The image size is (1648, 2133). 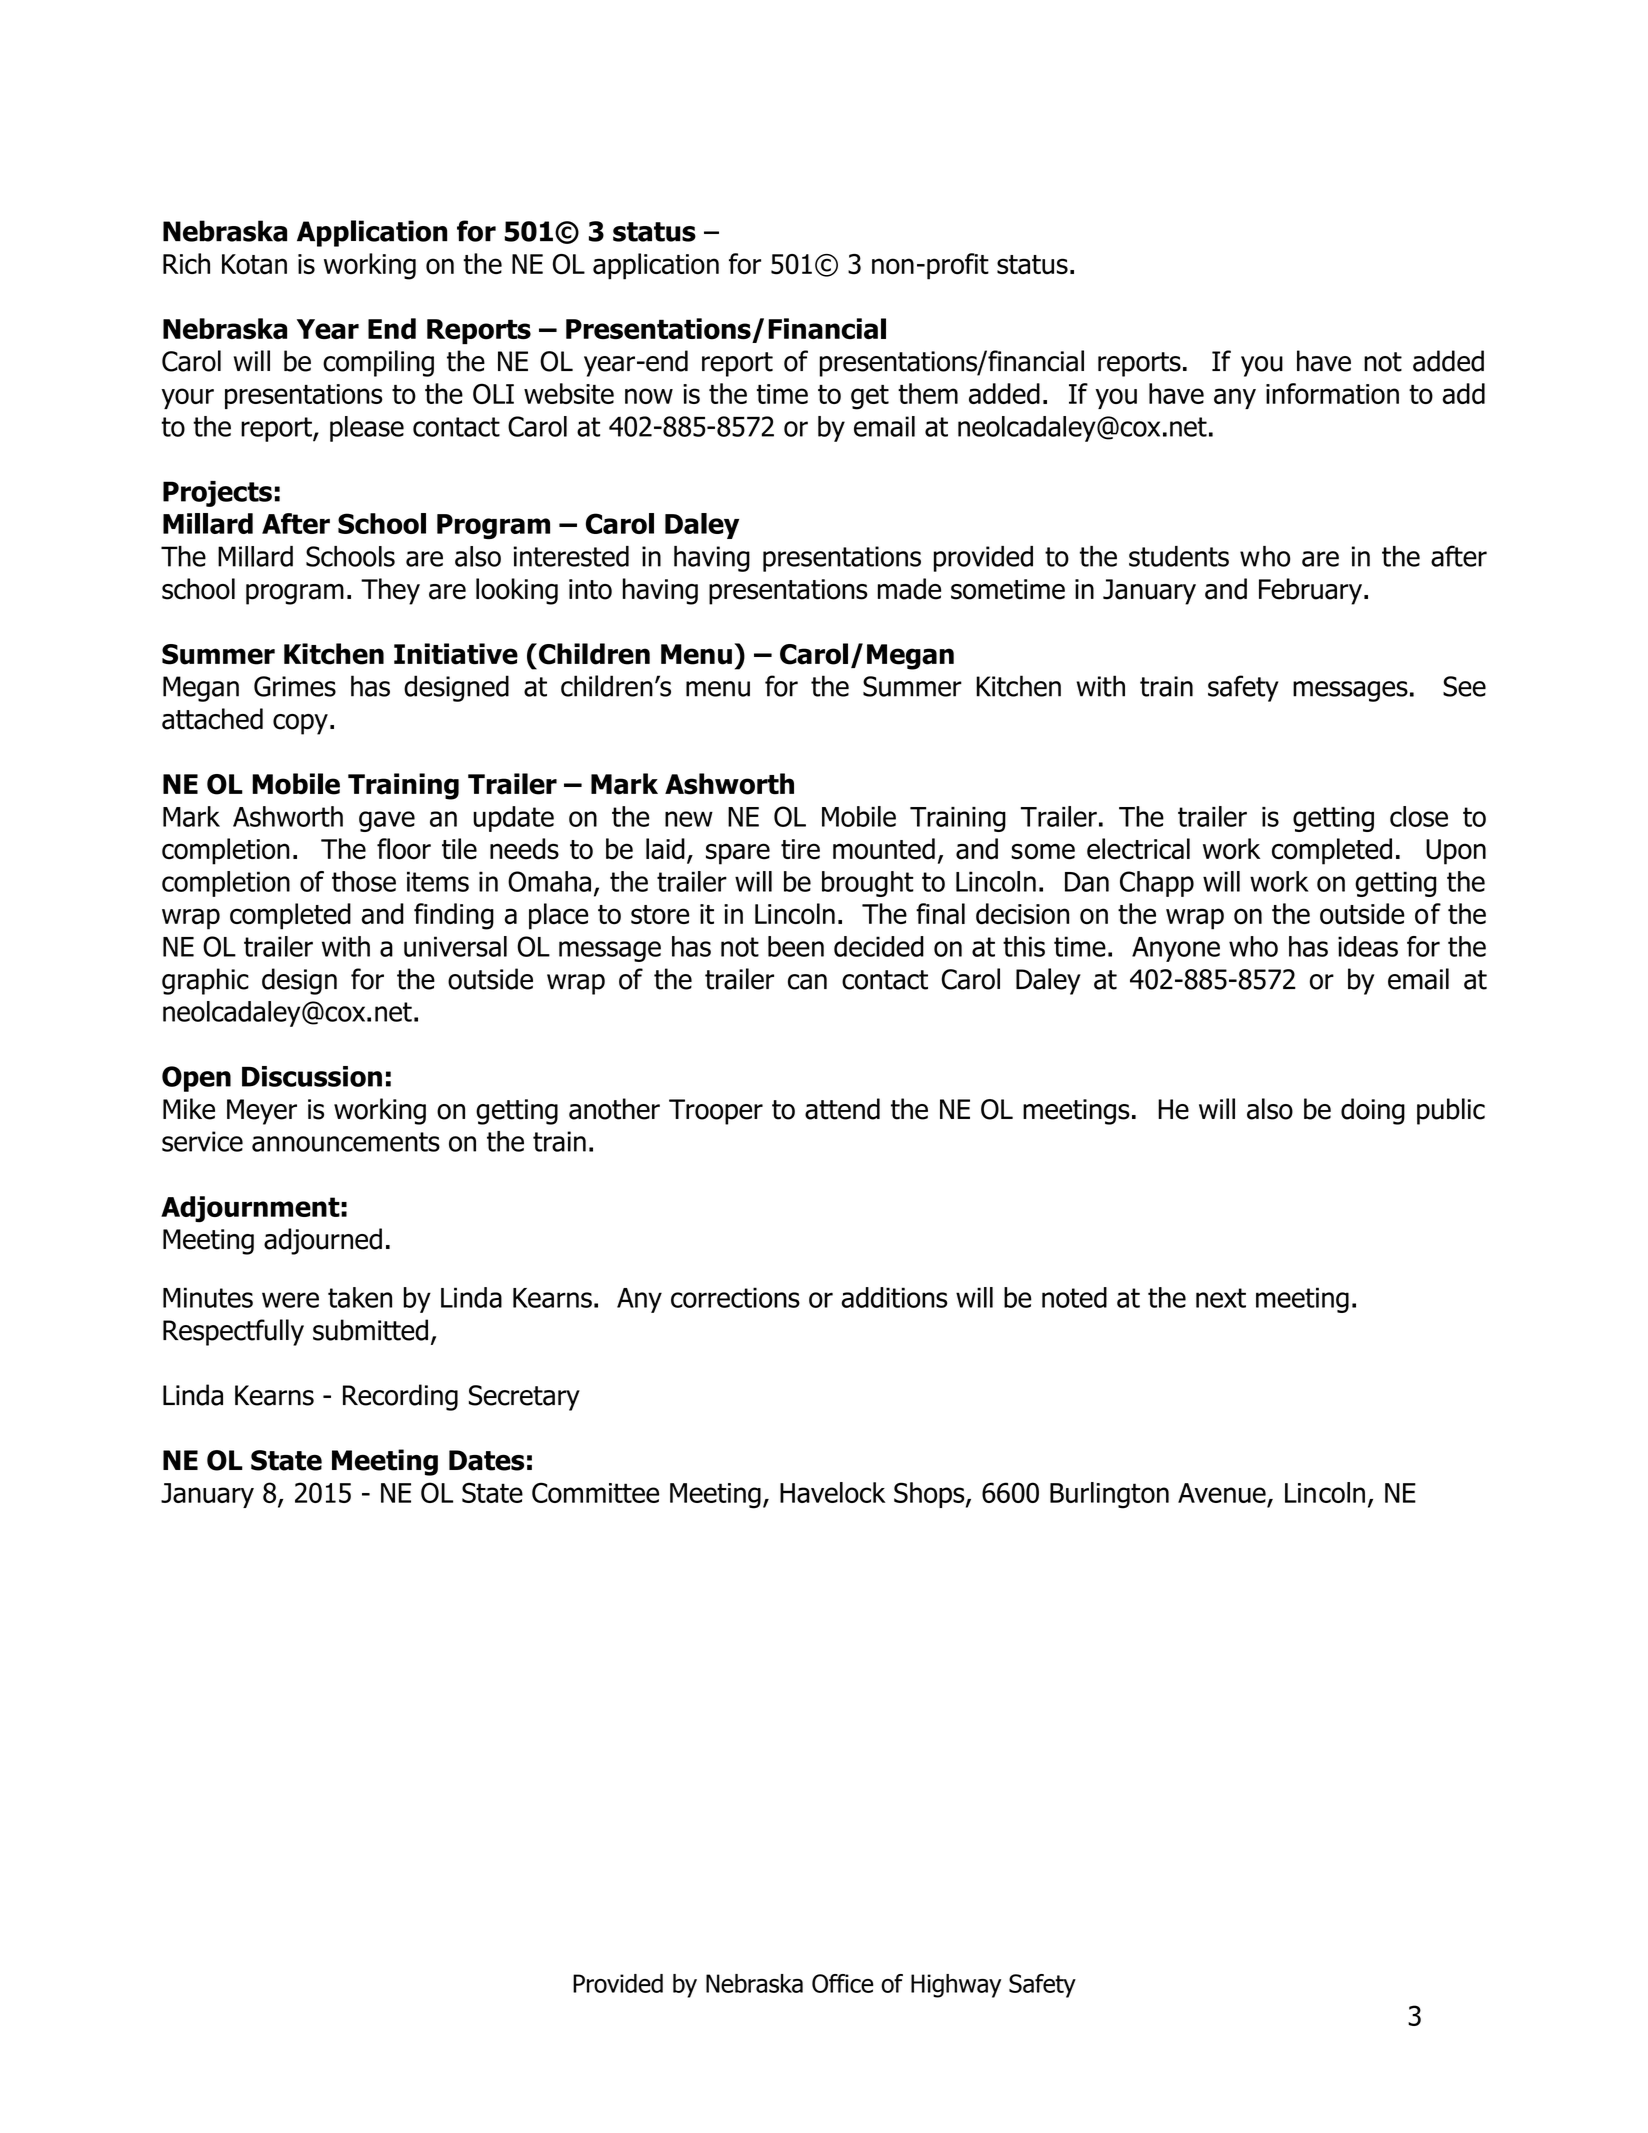 I want to click on compiling, so click(x=378, y=363).
